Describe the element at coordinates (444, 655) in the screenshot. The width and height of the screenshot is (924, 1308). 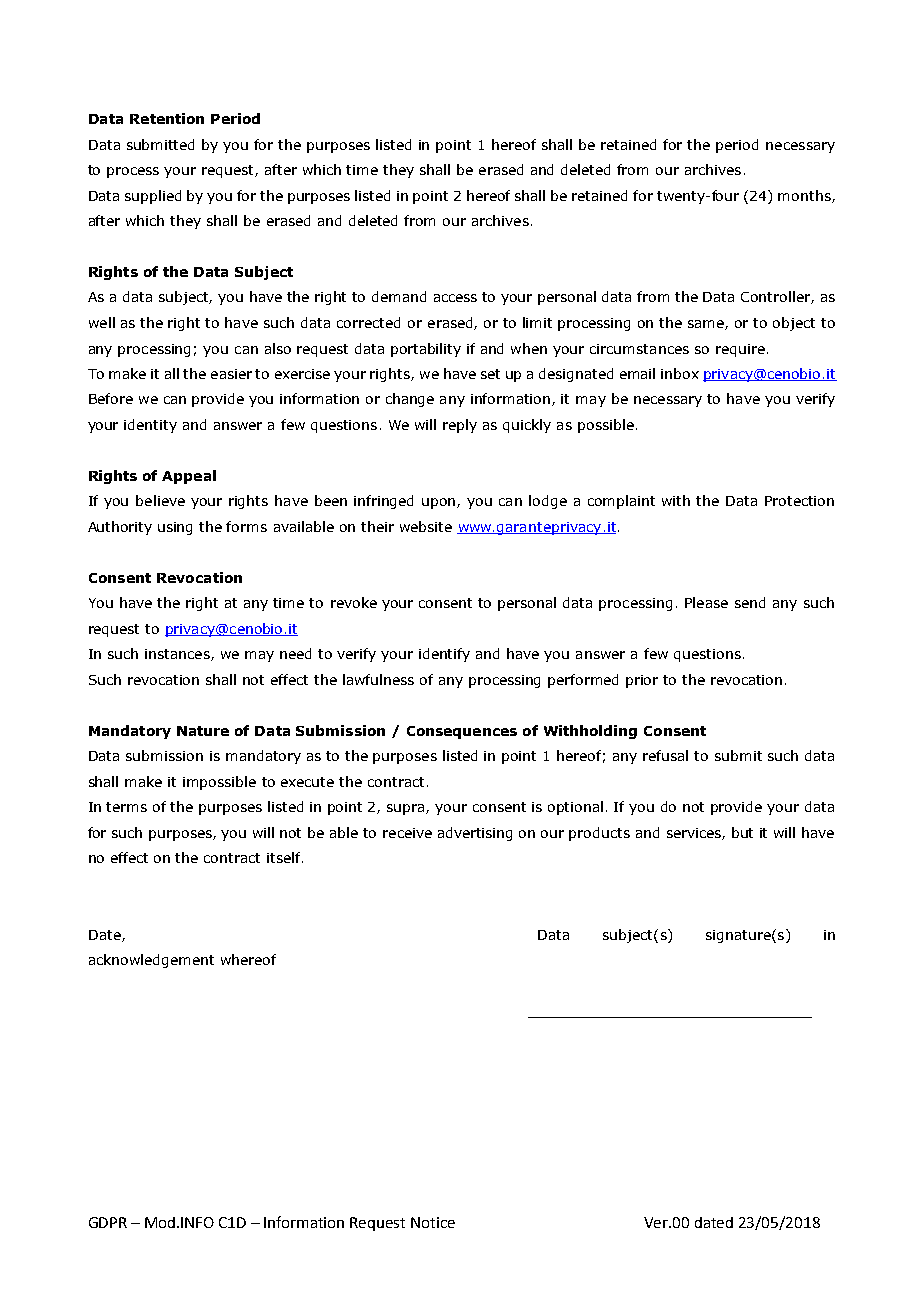
I see `identify` at that location.
